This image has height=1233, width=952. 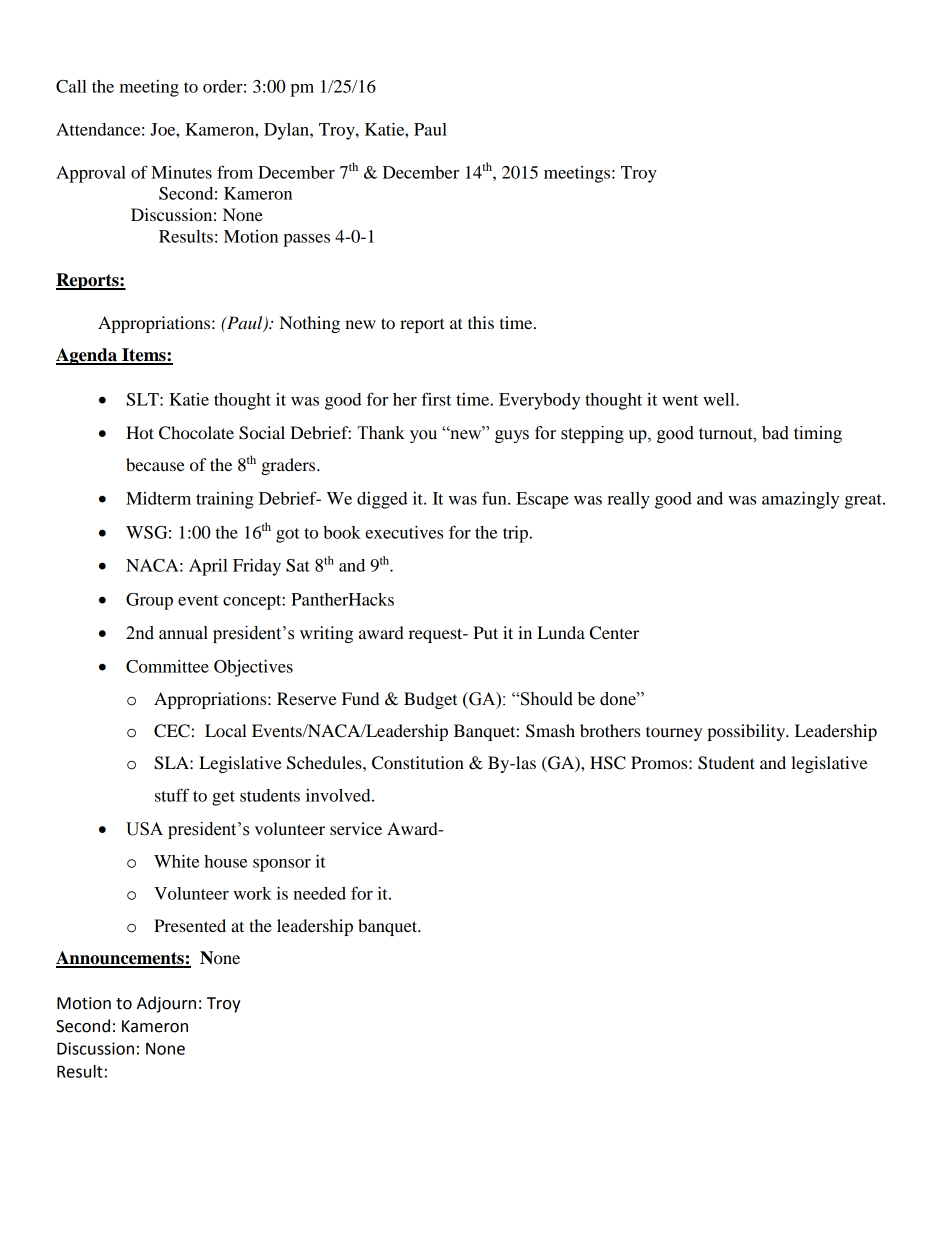 What do you see at coordinates (319, 893) in the image?
I see `needed` at bounding box center [319, 893].
